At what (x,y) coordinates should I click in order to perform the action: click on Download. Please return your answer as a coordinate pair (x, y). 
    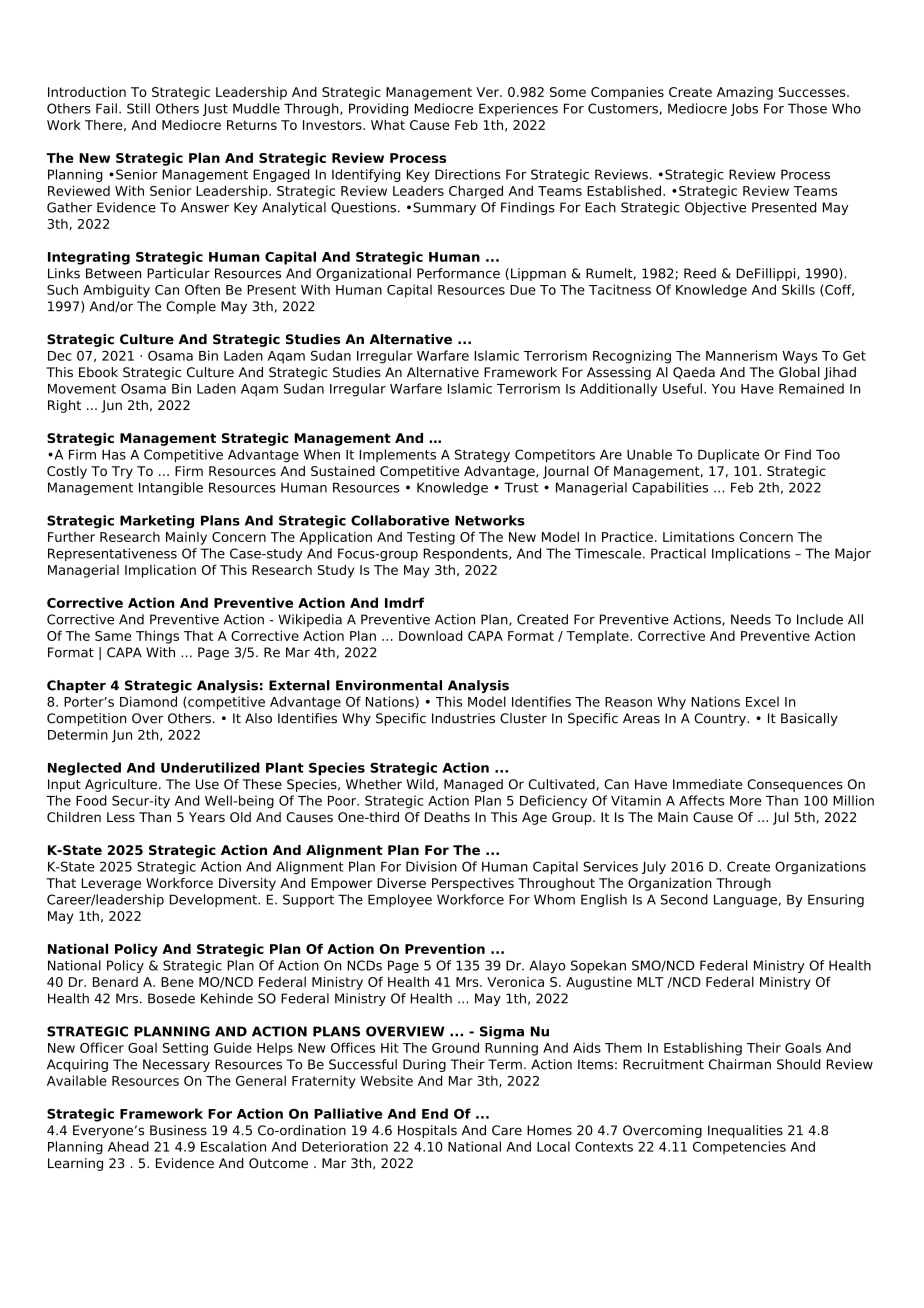
    Looking at the image, I should click on (430, 635).
